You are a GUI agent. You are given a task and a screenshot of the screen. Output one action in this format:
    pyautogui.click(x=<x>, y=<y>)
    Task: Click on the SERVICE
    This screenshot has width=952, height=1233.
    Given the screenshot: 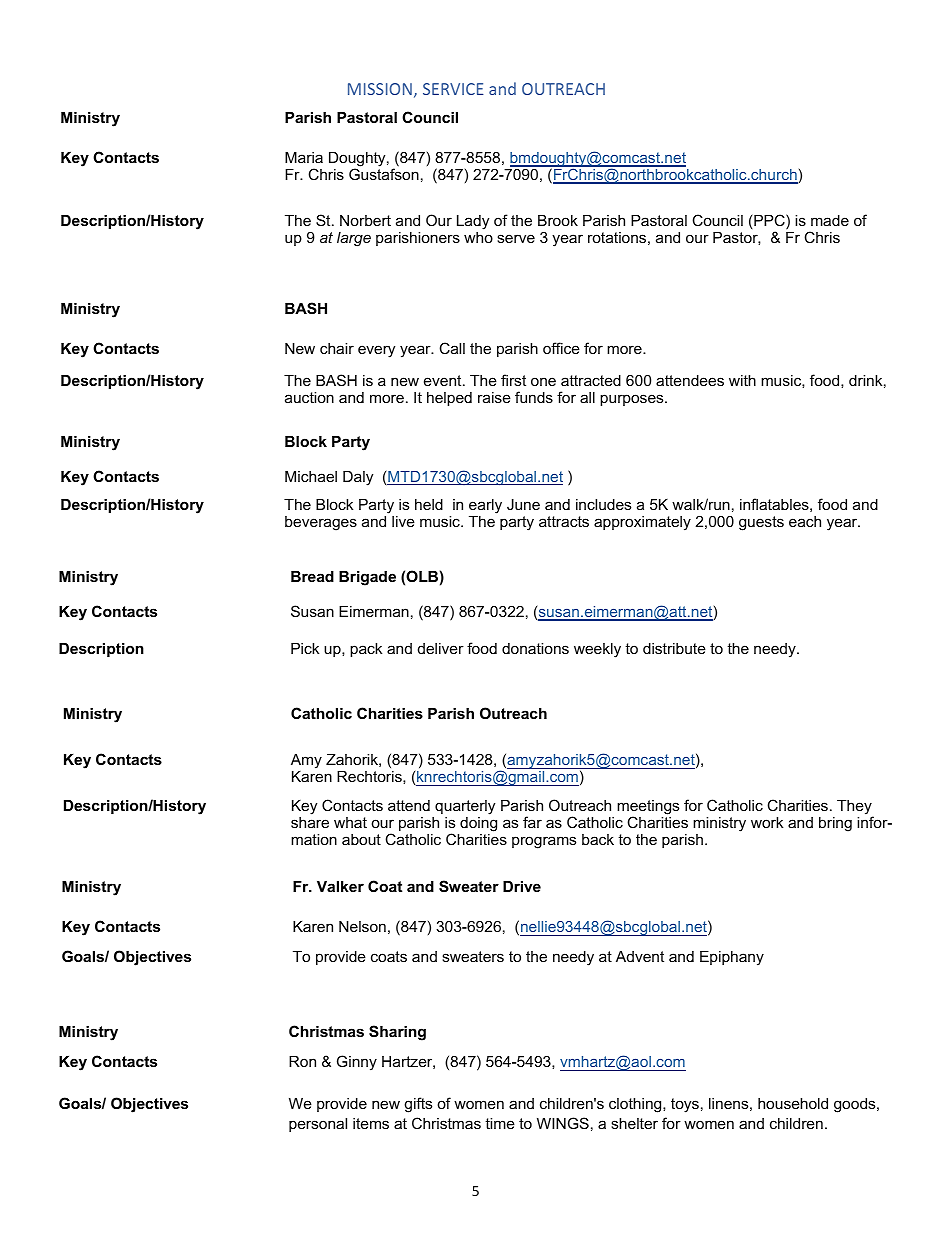 What is the action you would take?
    pyautogui.click(x=453, y=89)
